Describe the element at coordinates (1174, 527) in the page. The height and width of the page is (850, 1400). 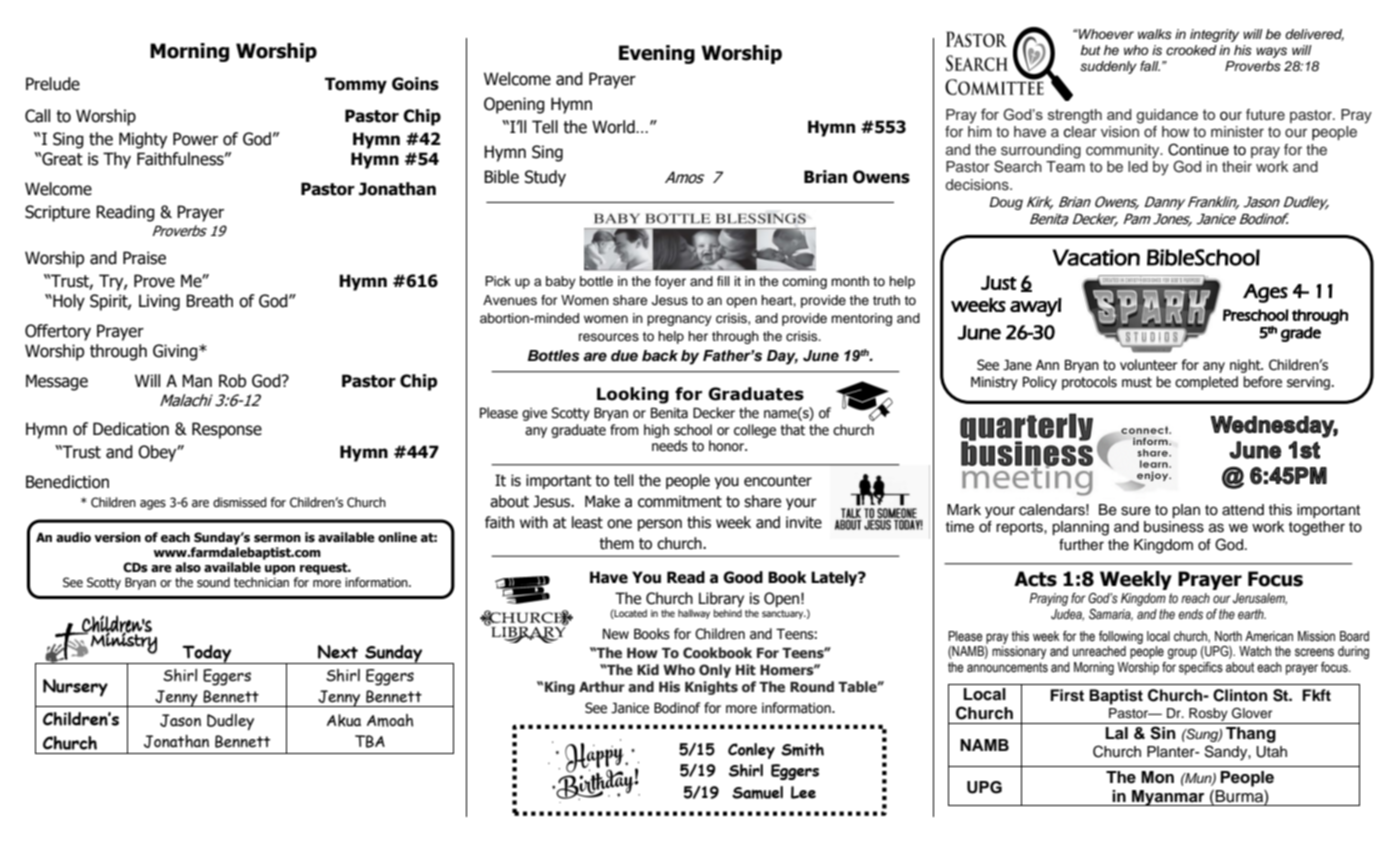
I see `business` at that location.
